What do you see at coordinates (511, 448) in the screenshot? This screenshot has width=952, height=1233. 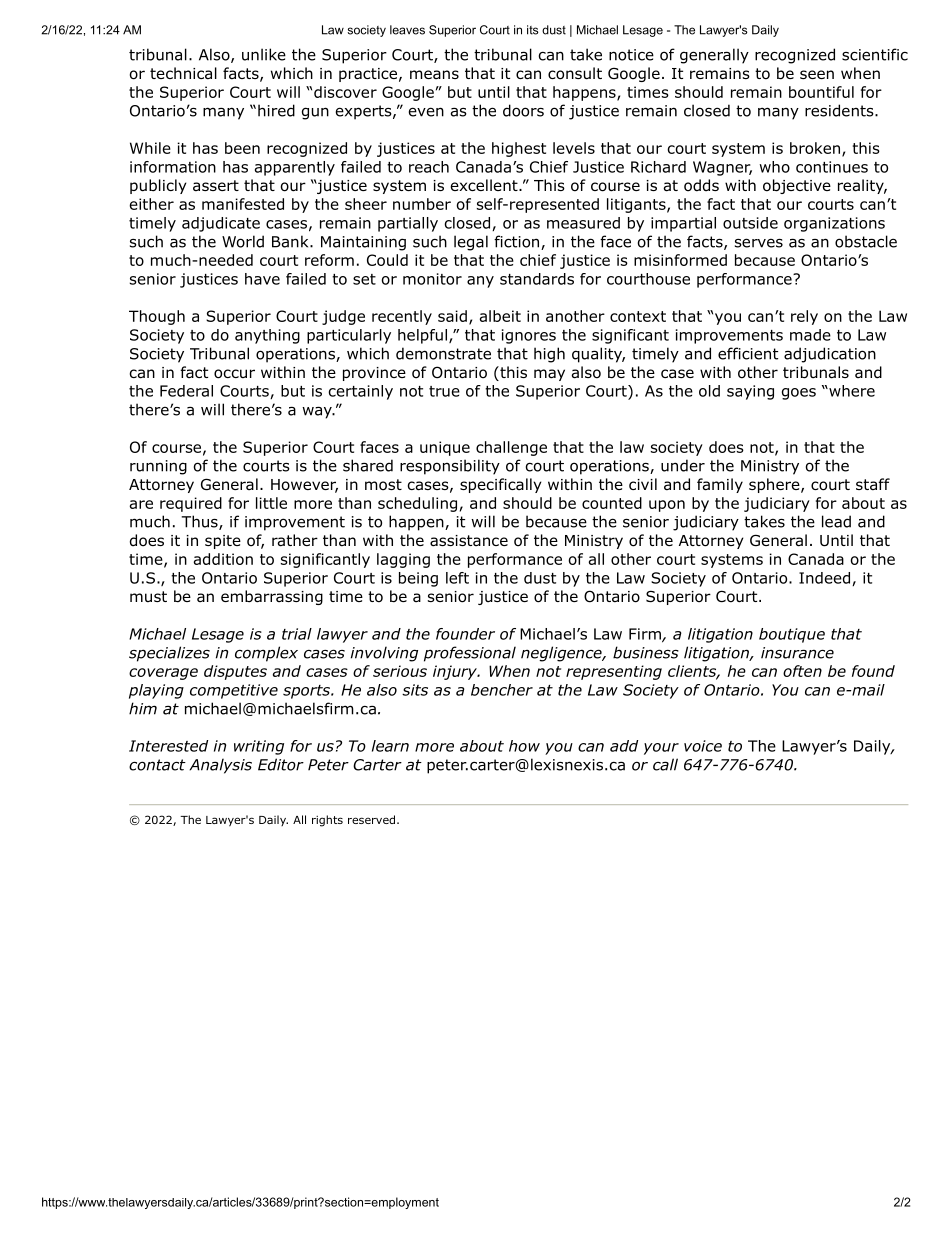 I see `challenge` at bounding box center [511, 448].
